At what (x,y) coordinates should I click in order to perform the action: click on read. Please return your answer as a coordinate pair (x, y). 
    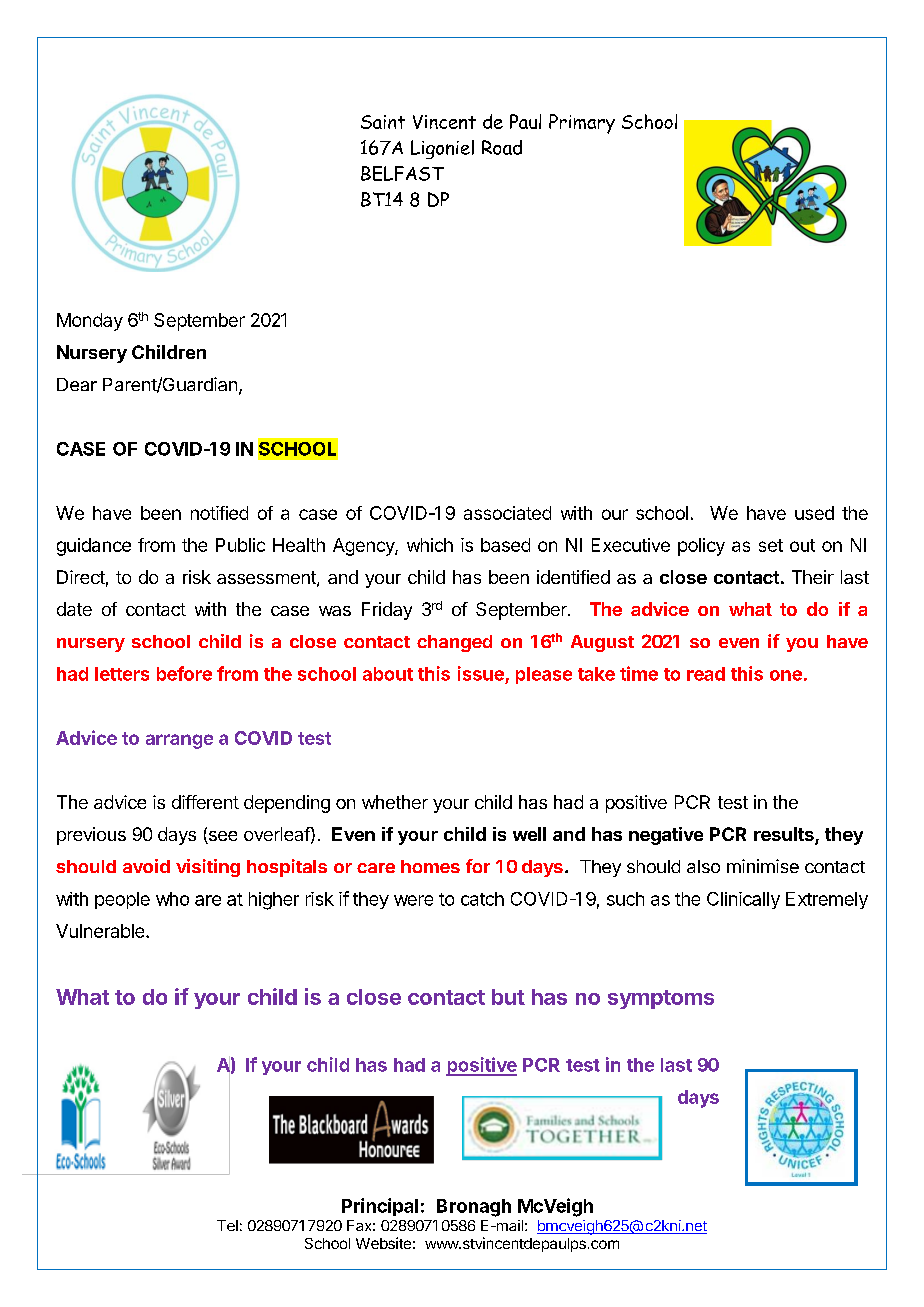
    Looking at the image, I should click on (706, 674).
